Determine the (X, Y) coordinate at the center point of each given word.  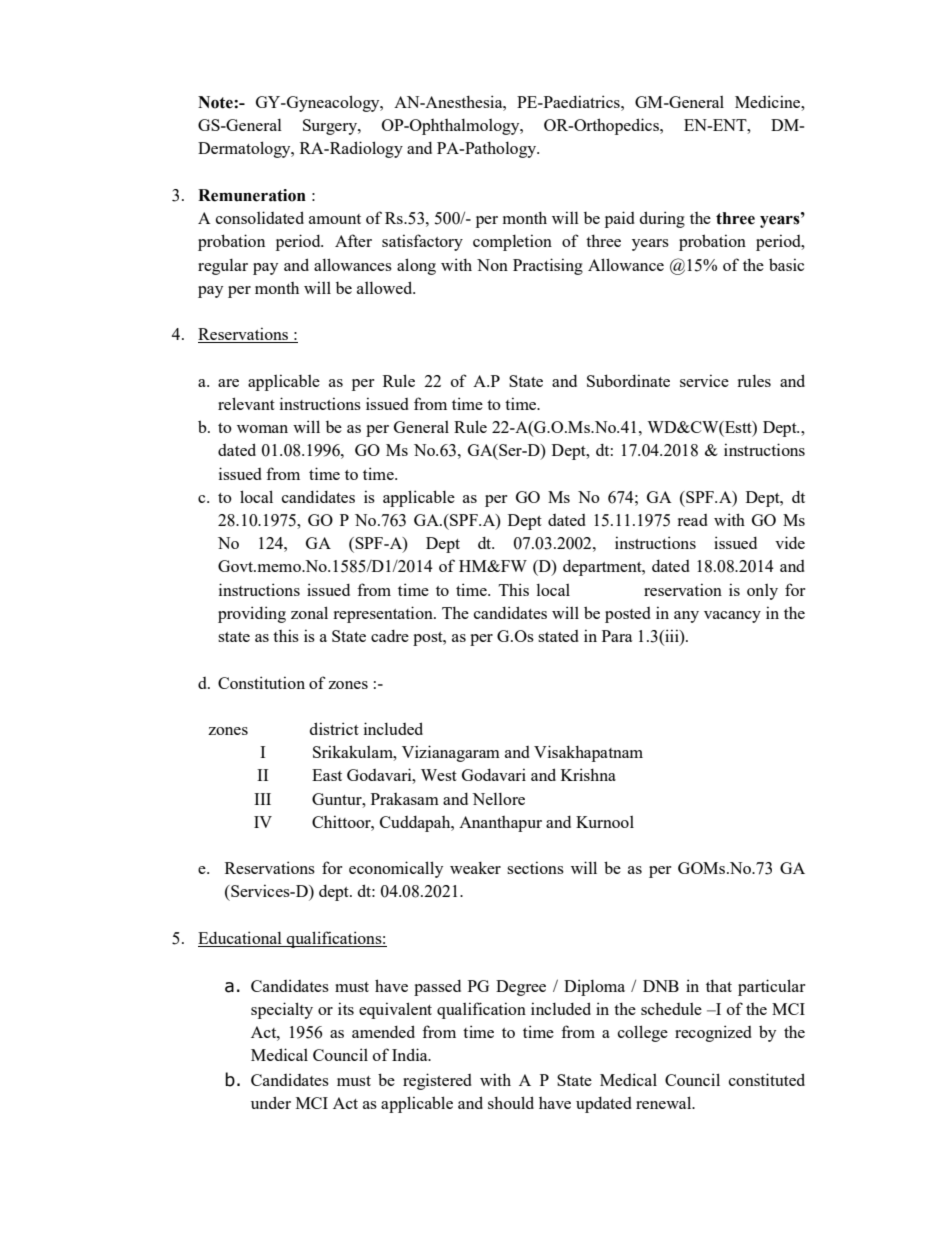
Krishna (588, 774)
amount (335, 219)
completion (512, 242)
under (271, 1102)
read (692, 520)
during (662, 219)
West (439, 775)
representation (384, 614)
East (327, 775)
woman (262, 429)
